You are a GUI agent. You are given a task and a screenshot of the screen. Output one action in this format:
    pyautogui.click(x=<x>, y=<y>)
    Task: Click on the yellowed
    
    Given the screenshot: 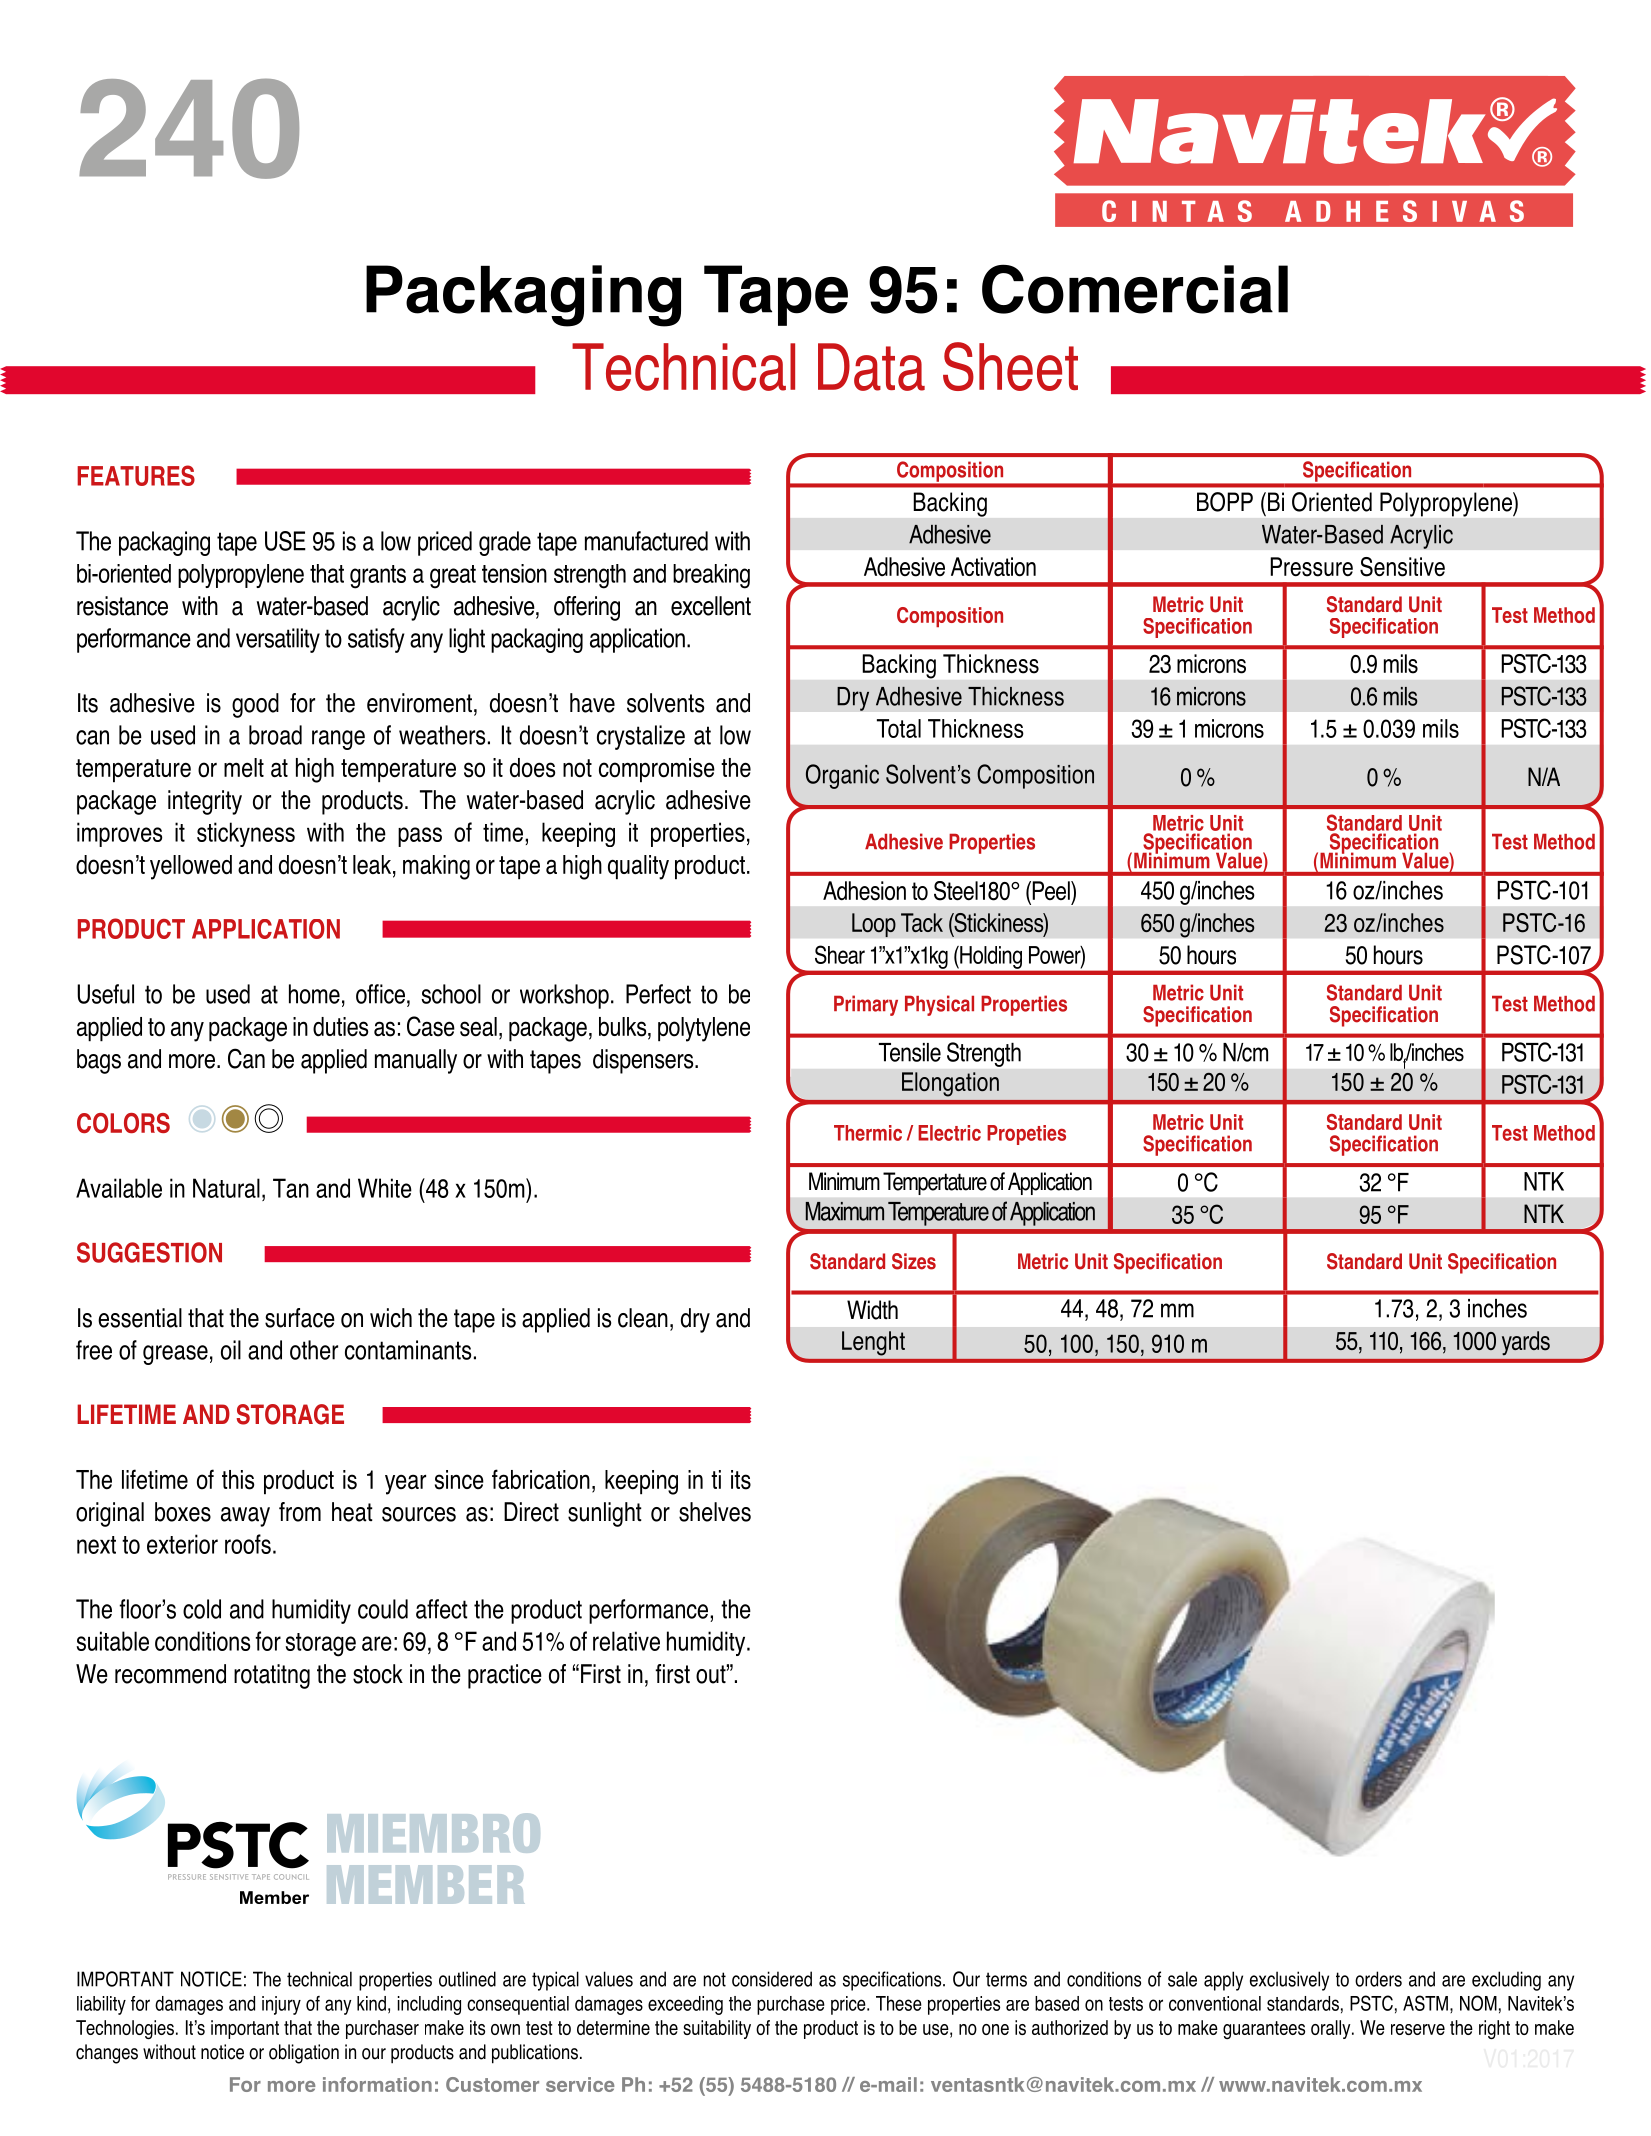 What is the action you would take?
    pyautogui.click(x=191, y=867)
